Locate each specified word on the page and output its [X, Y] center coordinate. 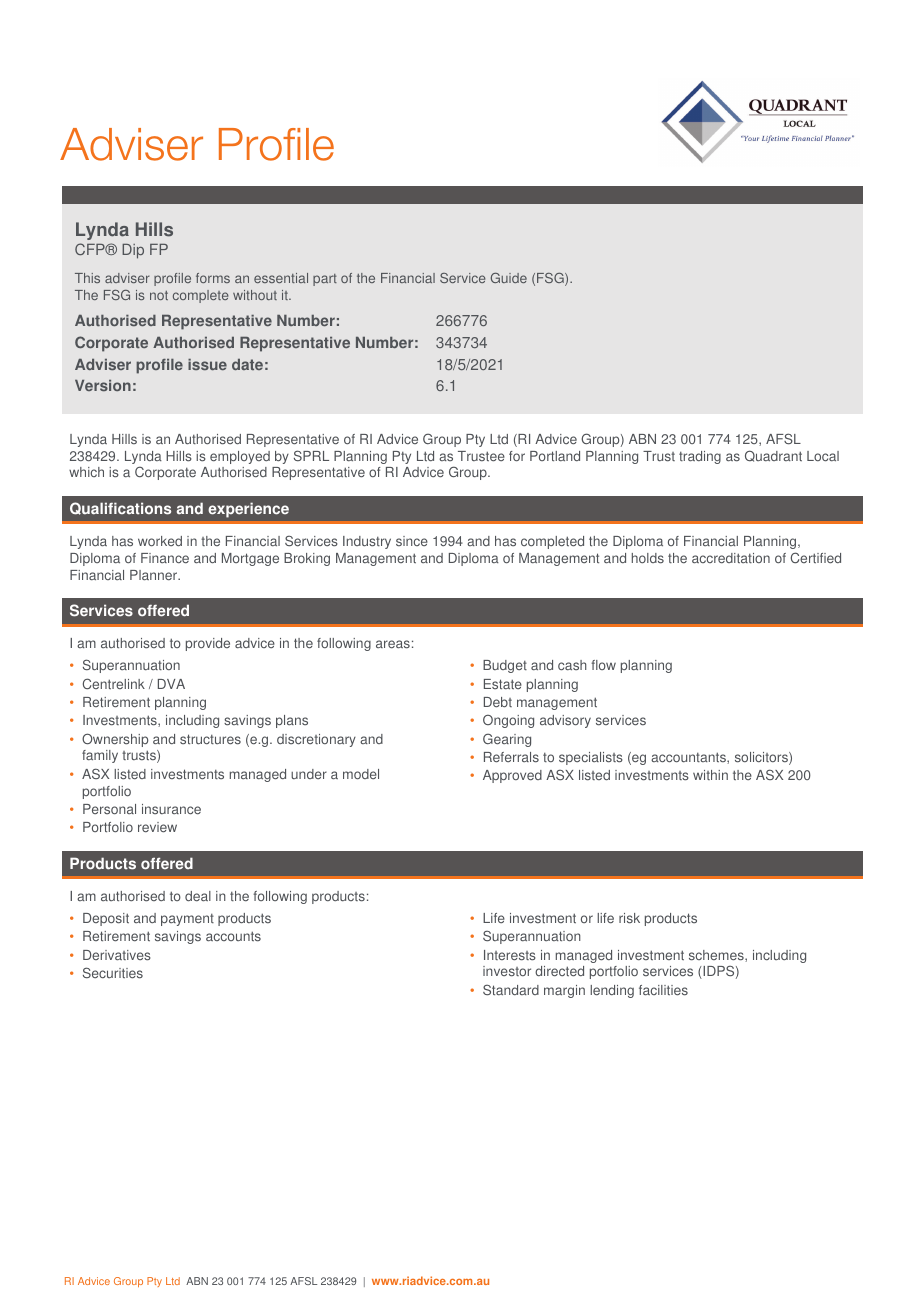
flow [603, 665]
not [159, 295]
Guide [509, 278]
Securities [113, 973]
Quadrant [773, 456]
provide [208, 644]
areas [393, 644]
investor [507, 971]
